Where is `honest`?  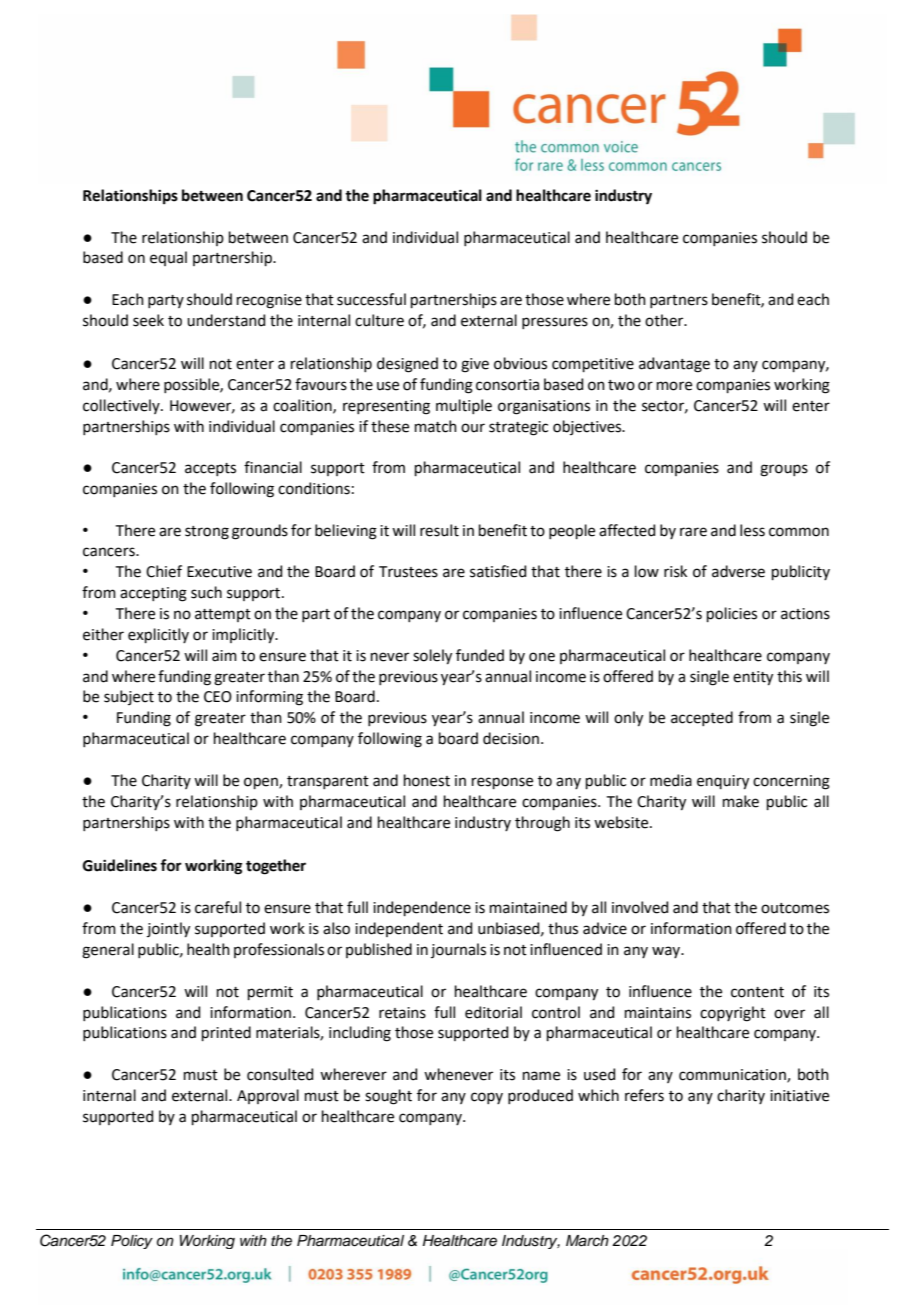
honest is located at coordinates (427, 780).
